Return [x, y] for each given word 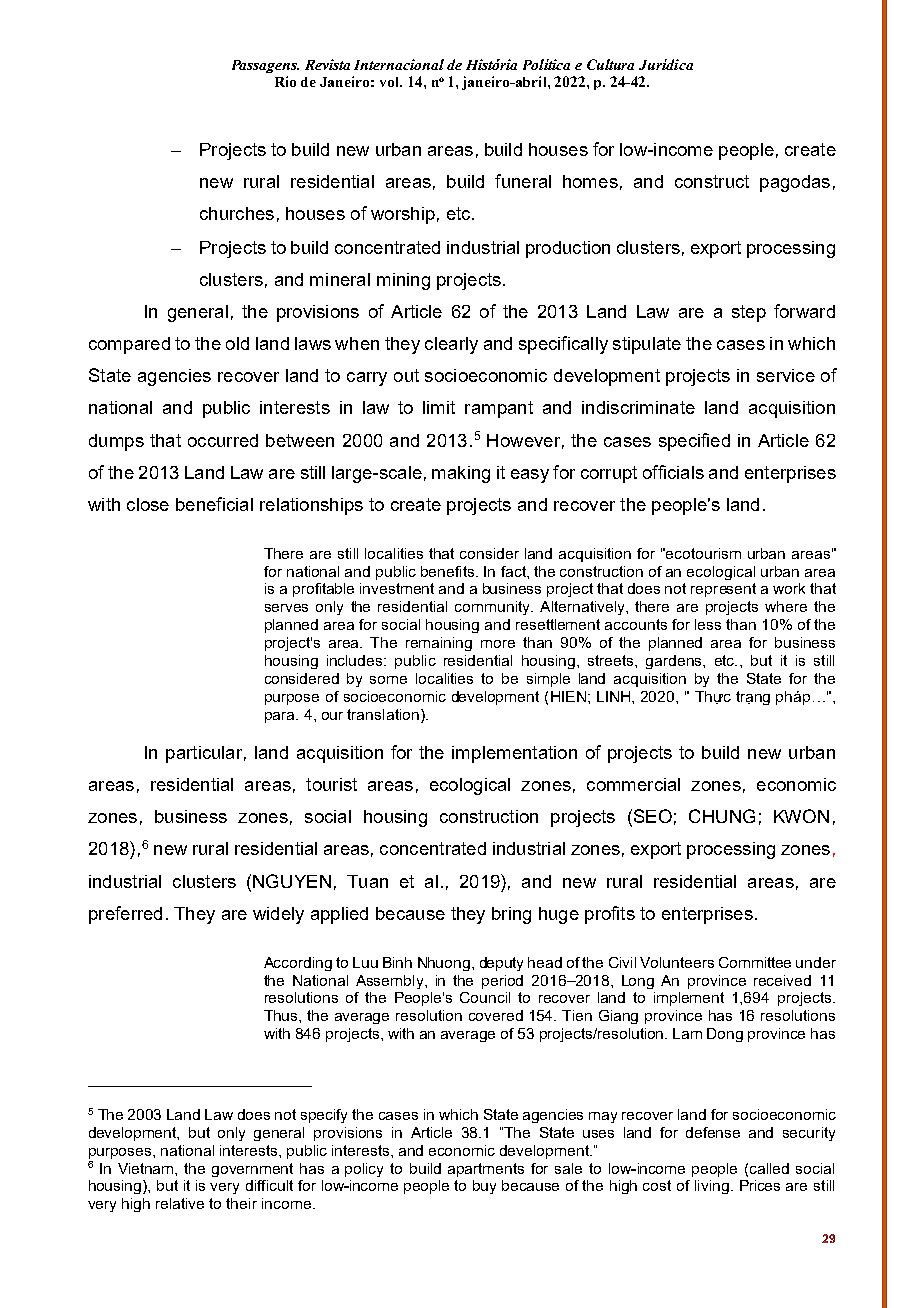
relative [180, 1203]
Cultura [610, 64]
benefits [449, 571]
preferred [125, 915]
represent [723, 590]
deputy [501, 964]
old [237, 343]
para [281, 717]
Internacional [399, 64]
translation [383, 714]
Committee [755, 962]
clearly [451, 345]
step [749, 313]
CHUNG [722, 816]
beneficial [214, 504]
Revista [327, 64]
